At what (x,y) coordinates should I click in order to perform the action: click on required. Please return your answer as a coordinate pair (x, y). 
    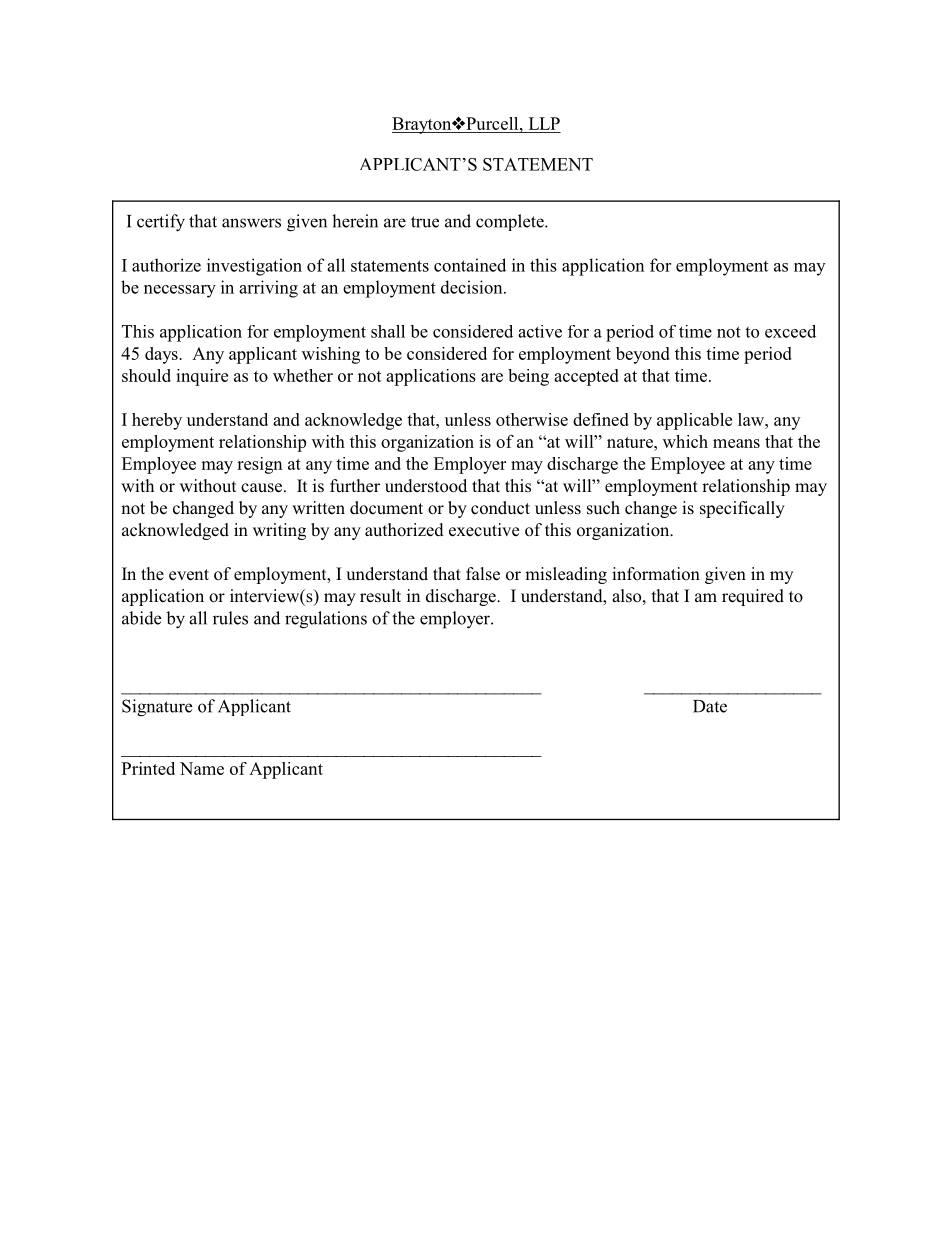
    Looking at the image, I should click on (753, 597).
